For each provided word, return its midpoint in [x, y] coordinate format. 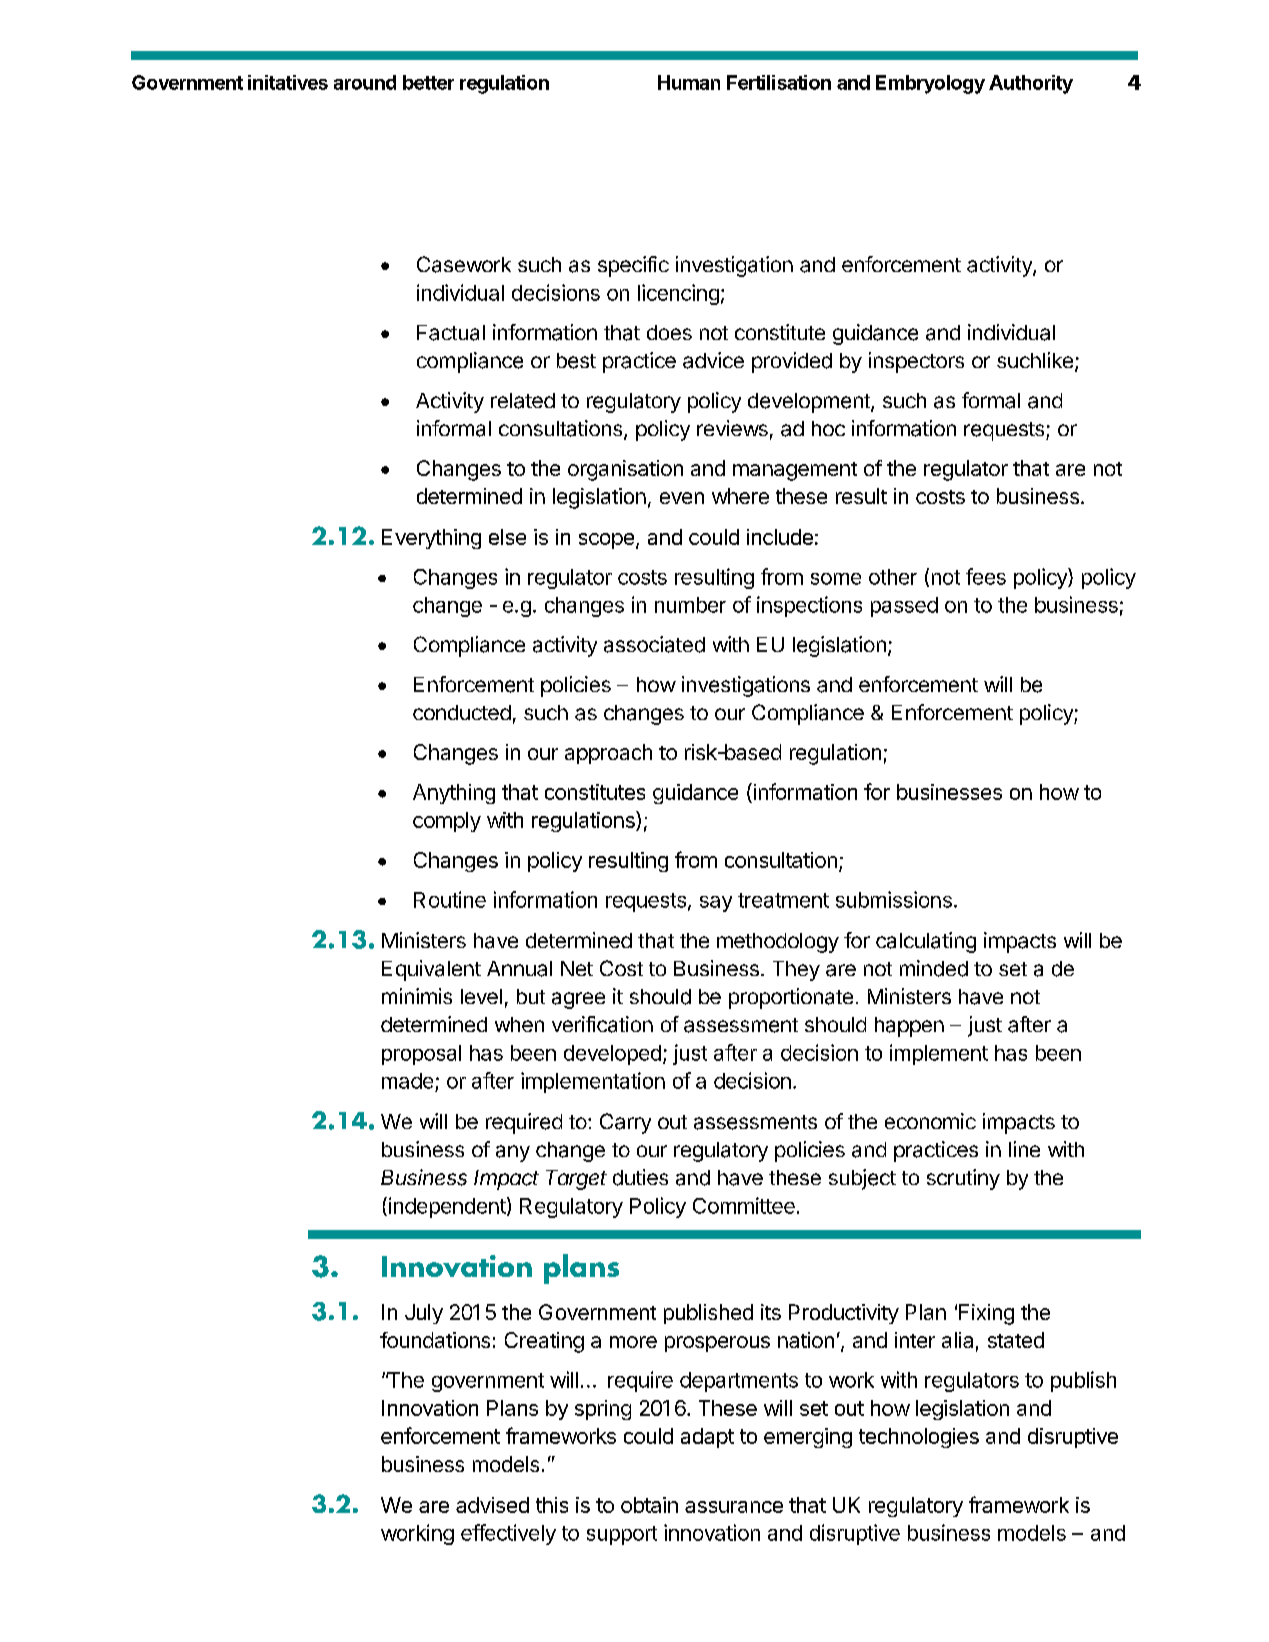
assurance [734, 1507]
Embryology [930, 84]
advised [492, 1505]
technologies [919, 1438]
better [428, 82]
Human [689, 82]
